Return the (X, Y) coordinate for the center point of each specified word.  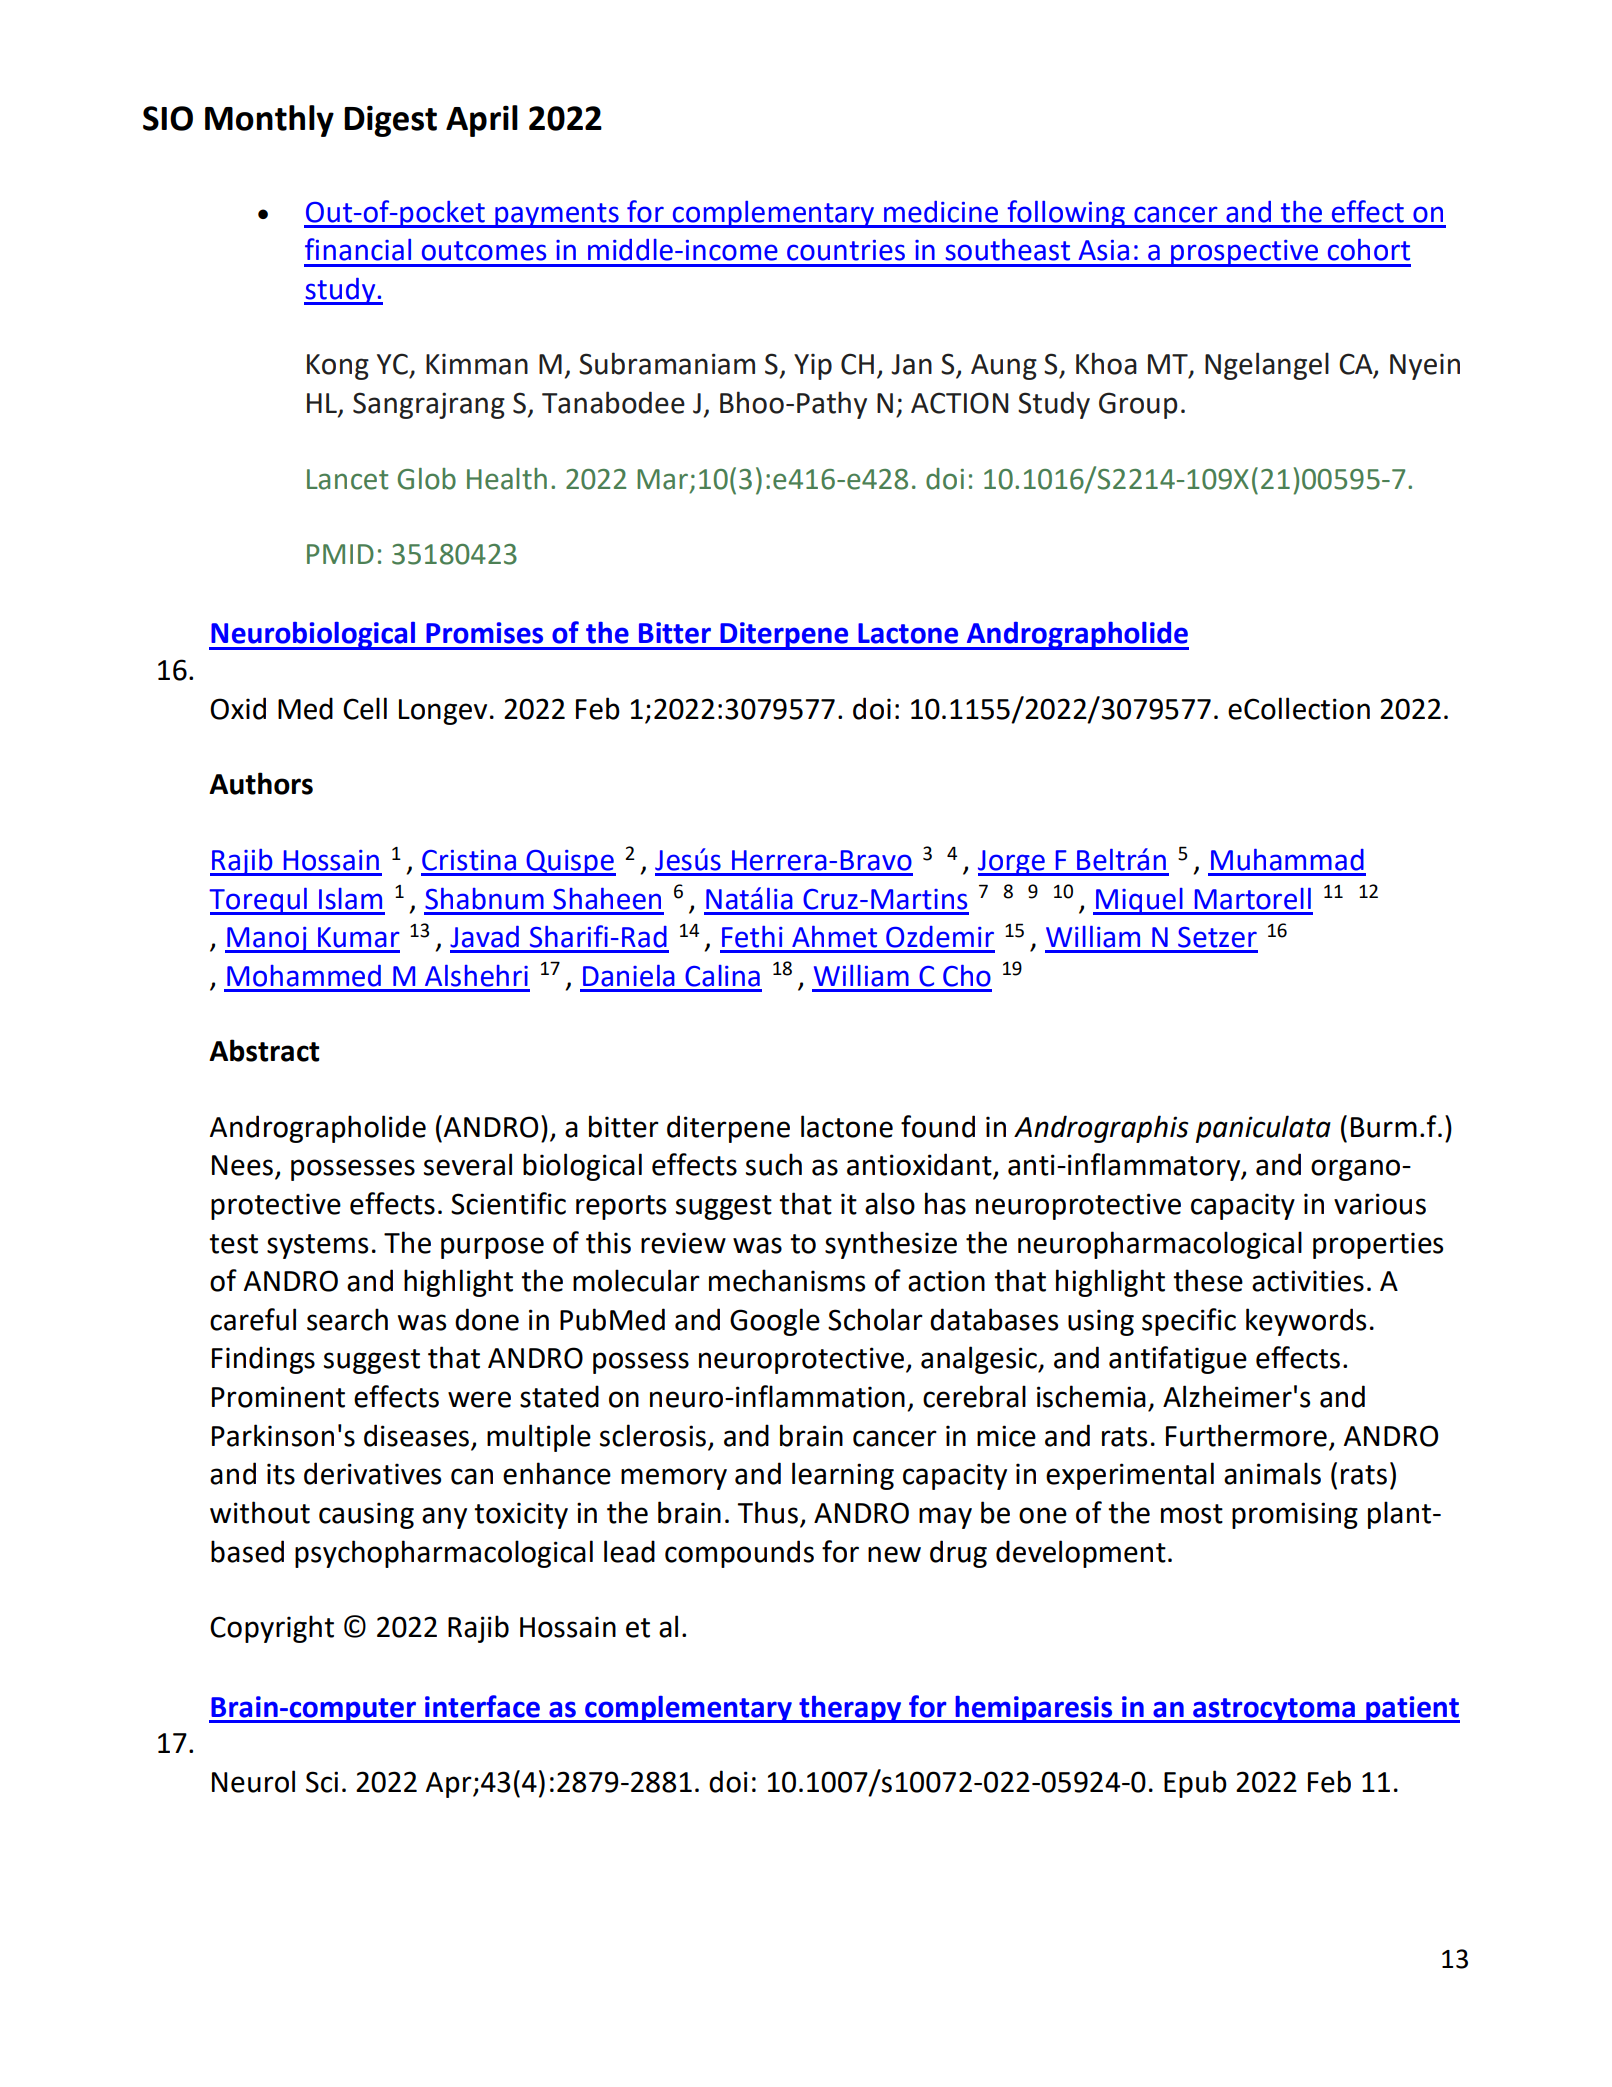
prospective (1244, 253)
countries (846, 250)
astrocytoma (1274, 1710)
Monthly (269, 121)
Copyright (272, 1629)
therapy (850, 1709)
